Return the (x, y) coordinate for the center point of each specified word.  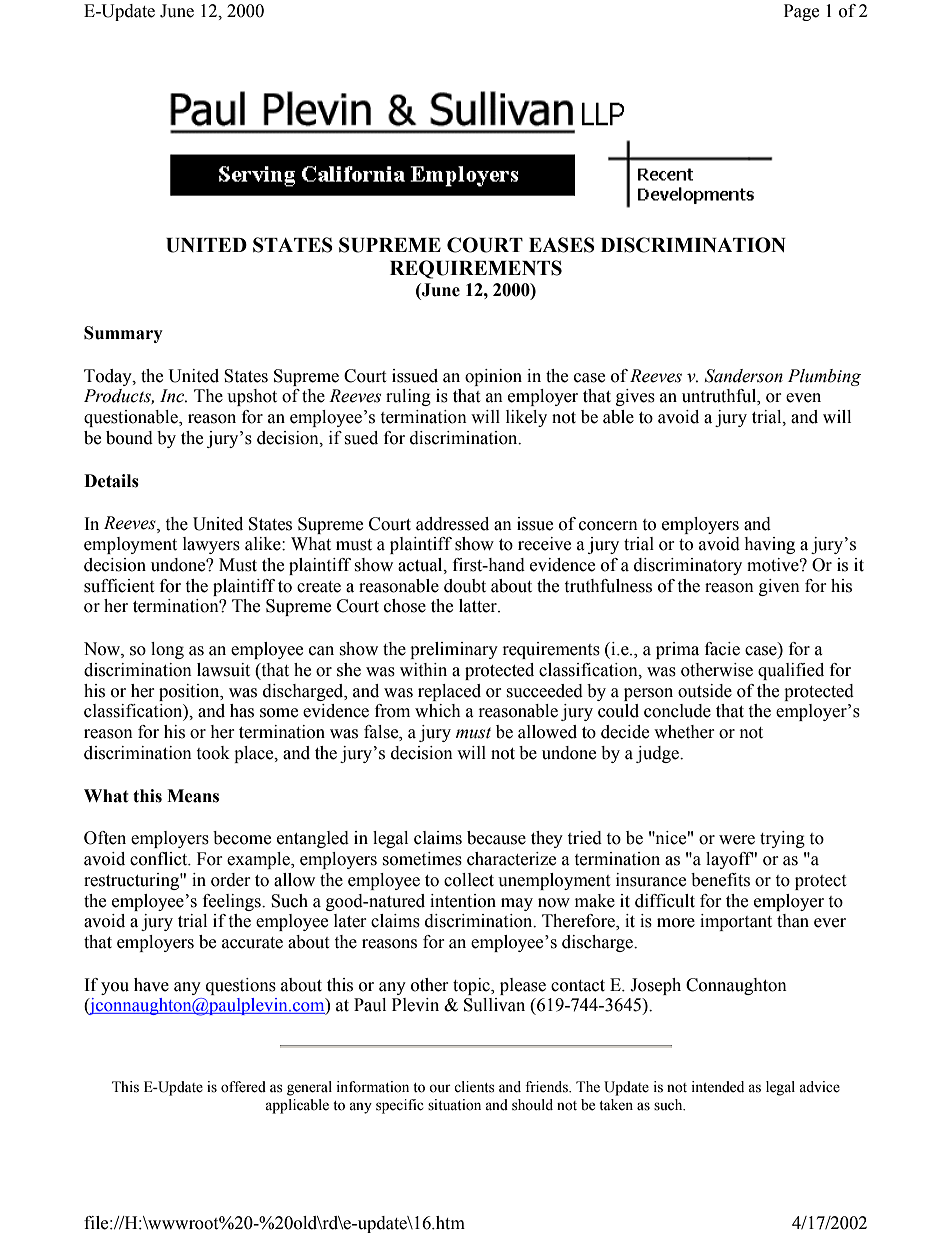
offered (243, 1087)
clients (474, 1087)
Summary (123, 334)
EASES (562, 245)
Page (801, 12)
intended (717, 1087)
